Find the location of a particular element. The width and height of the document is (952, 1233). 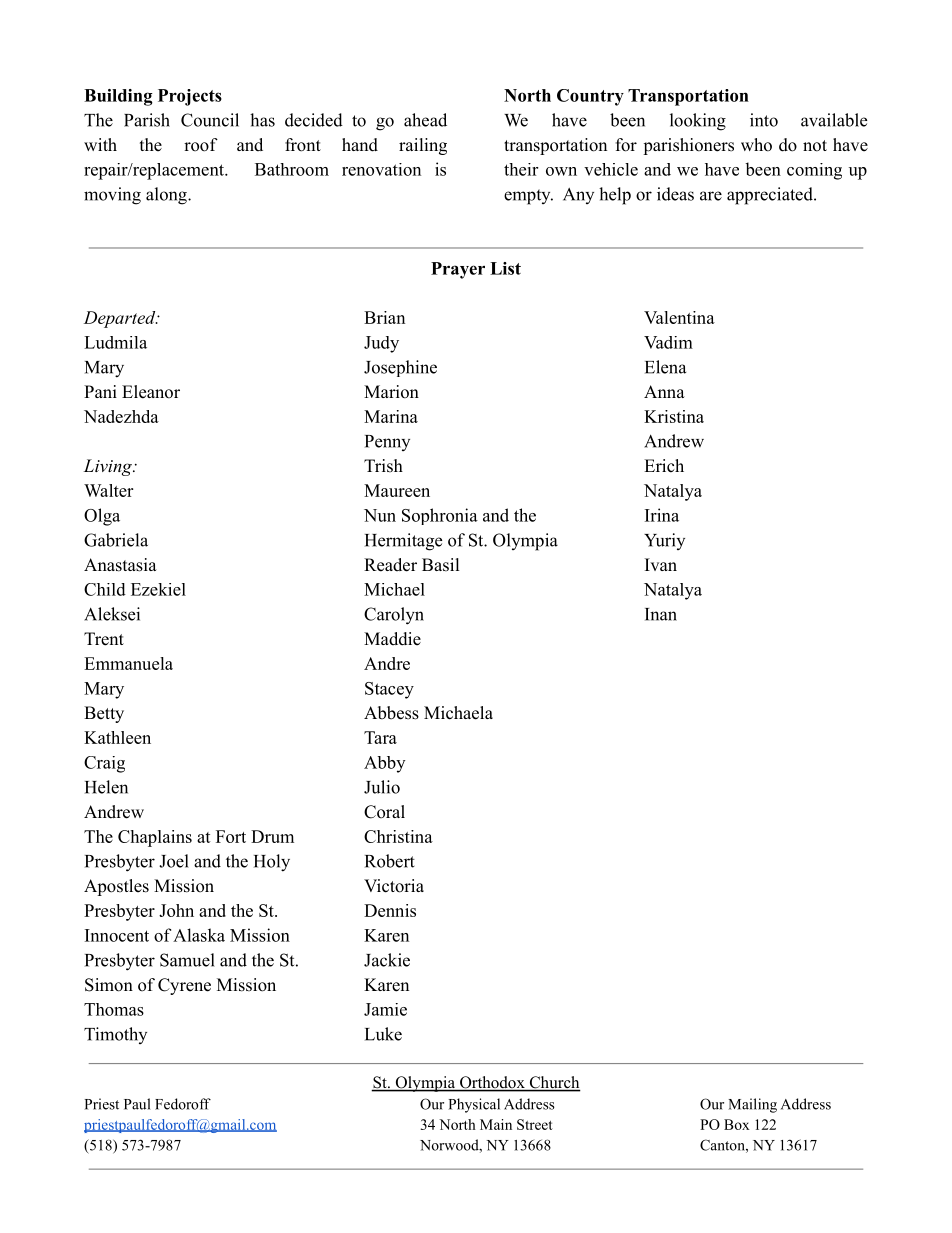

Sophronia is located at coordinates (440, 516).
